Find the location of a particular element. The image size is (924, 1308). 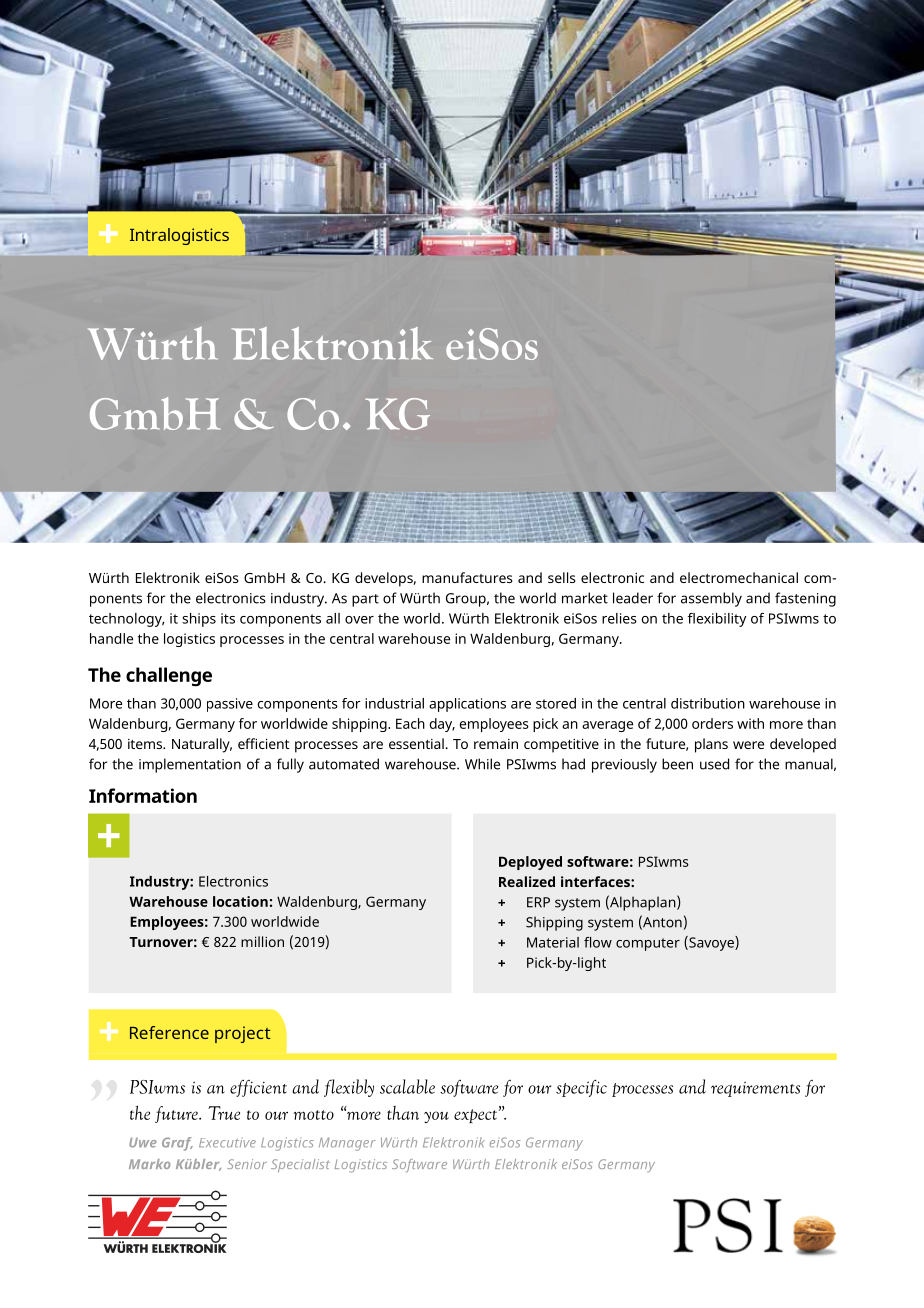

Graf is located at coordinates (177, 1144).
